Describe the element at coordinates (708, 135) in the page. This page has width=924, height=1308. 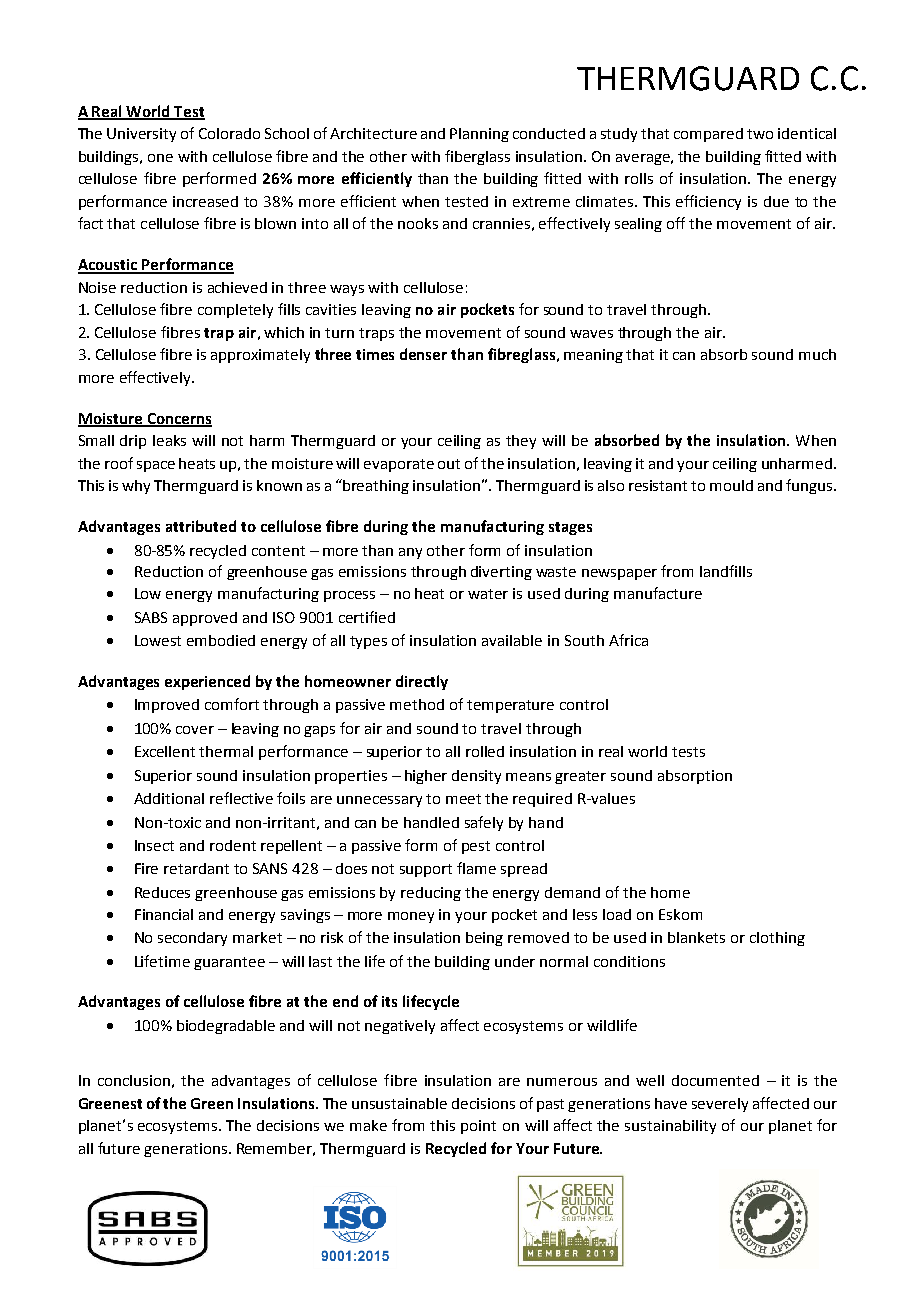
I see `compared` at that location.
